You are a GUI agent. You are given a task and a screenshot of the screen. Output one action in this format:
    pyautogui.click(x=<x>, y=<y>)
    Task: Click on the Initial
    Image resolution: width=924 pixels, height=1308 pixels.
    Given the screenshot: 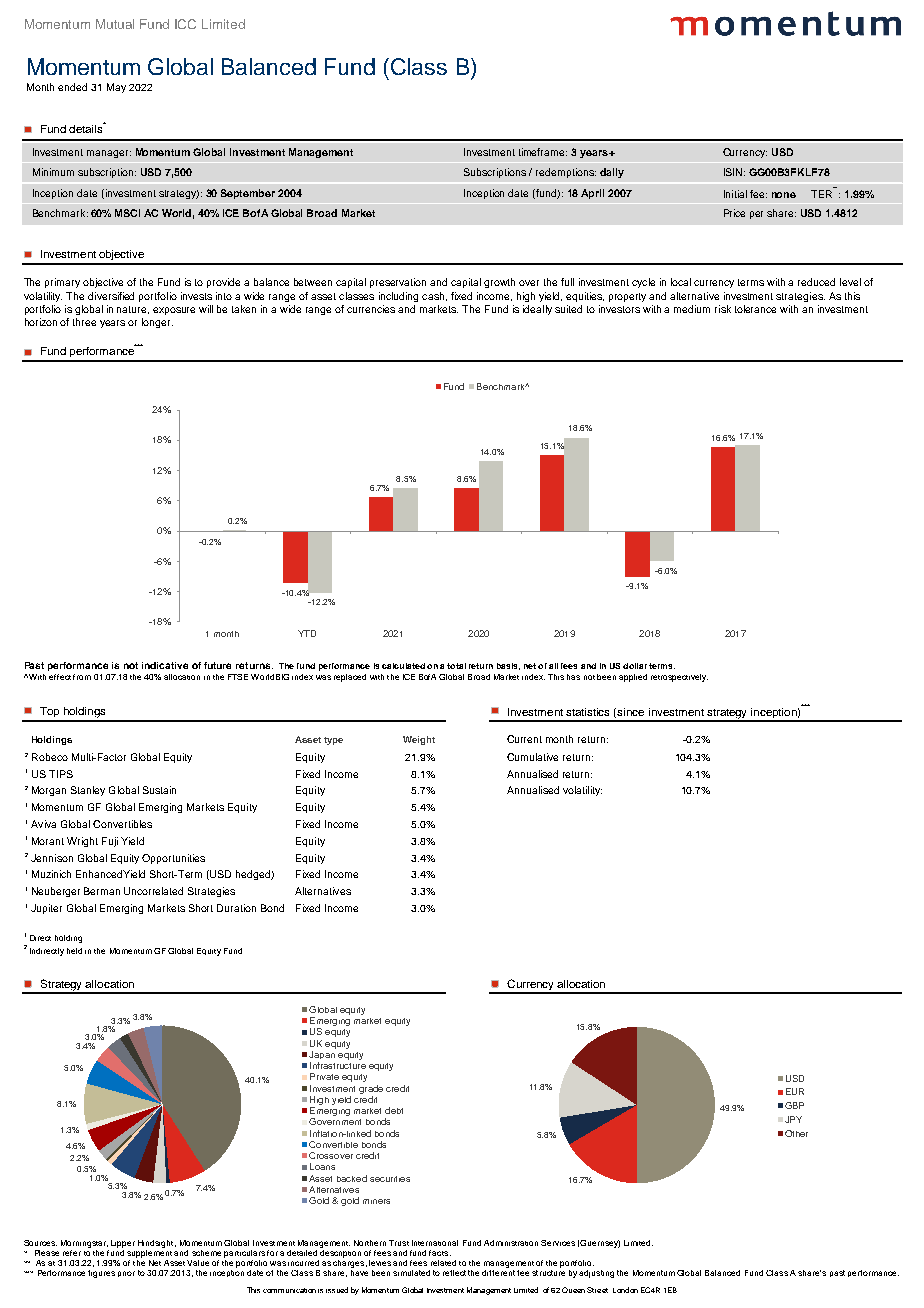 What is the action you would take?
    pyautogui.click(x=735, y=194)
